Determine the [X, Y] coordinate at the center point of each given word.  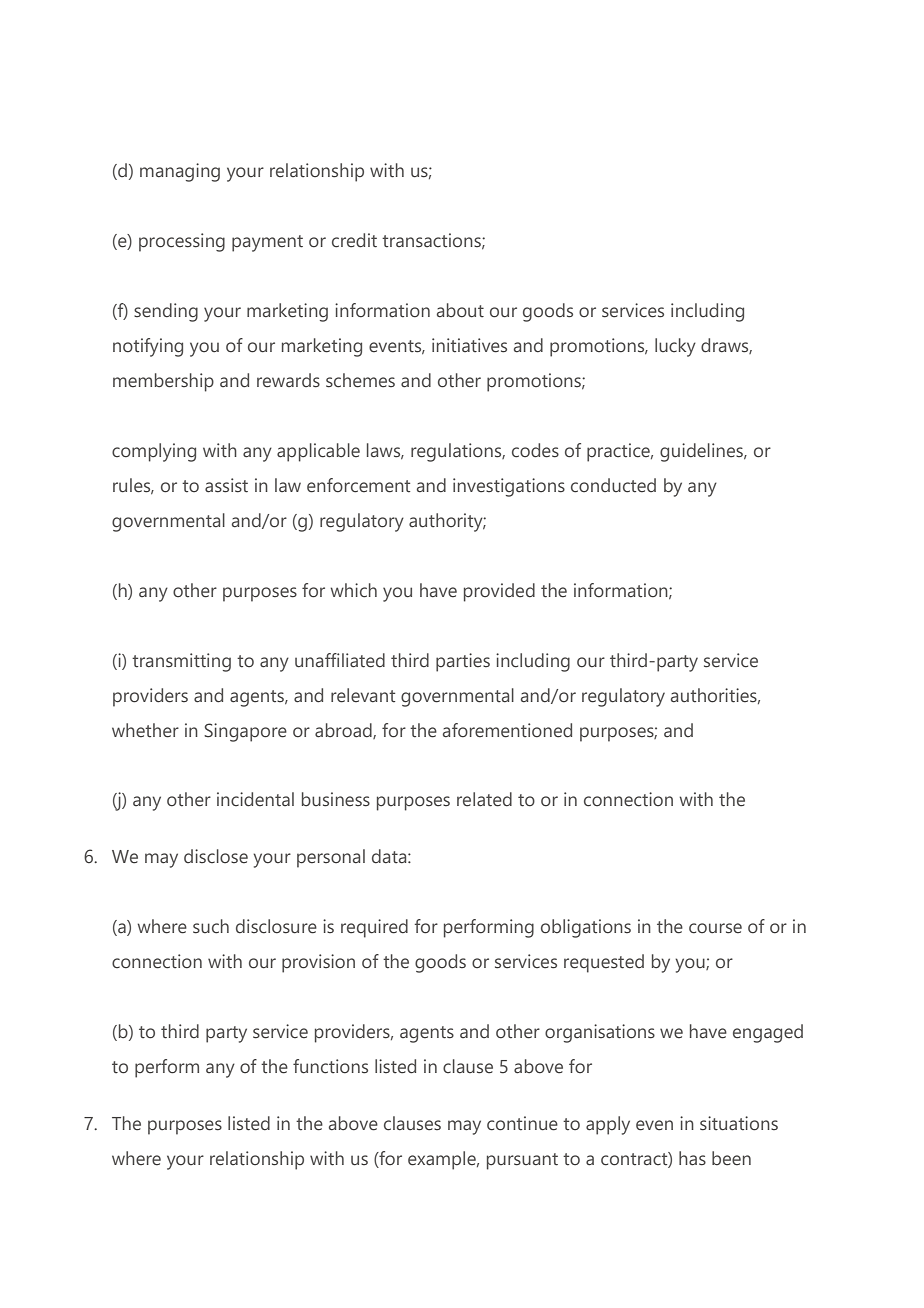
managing [180, 172]
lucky [675, 347]
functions [330, 1066]
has [692, 1158]
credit [354, 240]
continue [522, 1123]
